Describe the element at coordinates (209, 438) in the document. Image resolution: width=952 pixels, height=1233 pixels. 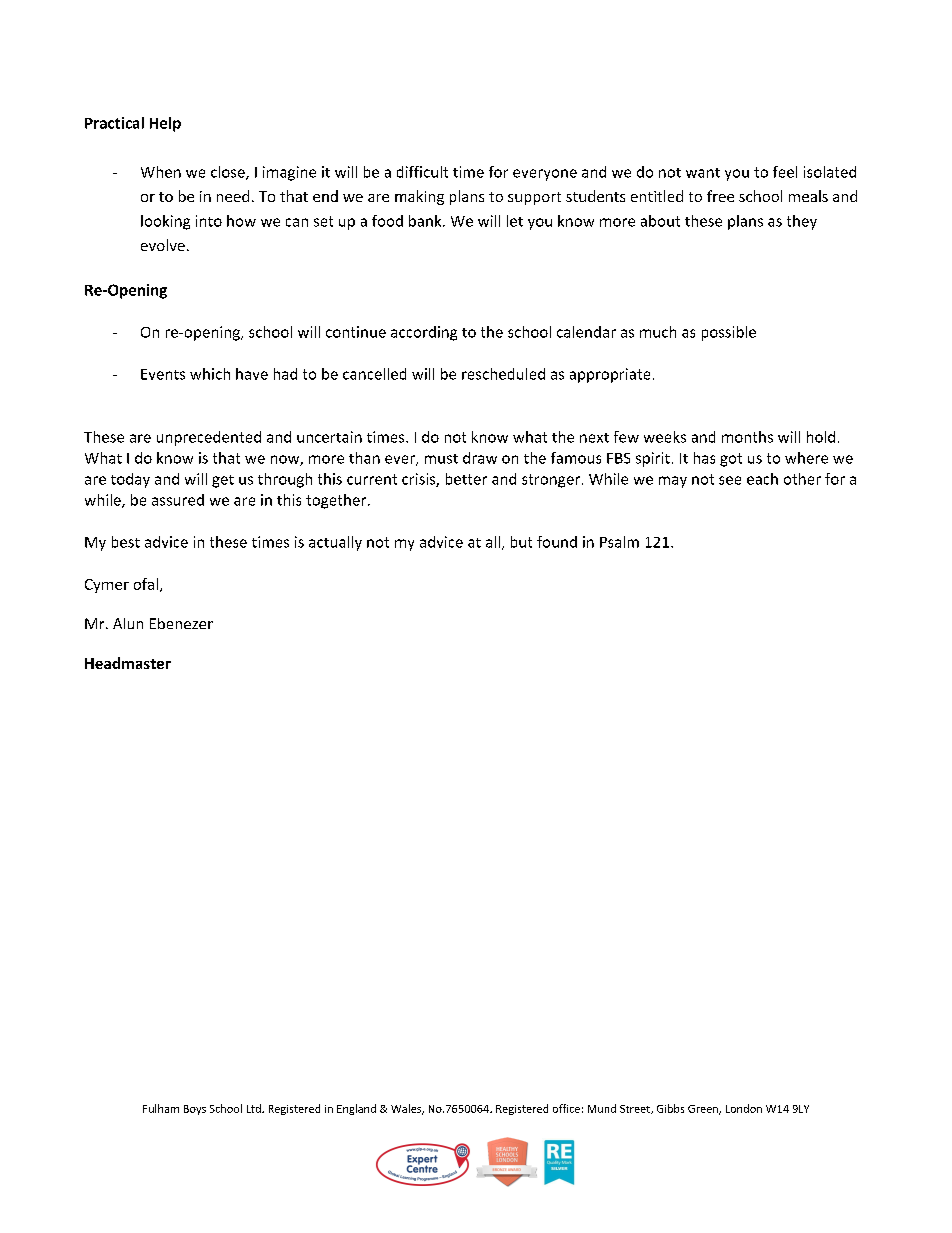
I see `unprecedented` at that location.
